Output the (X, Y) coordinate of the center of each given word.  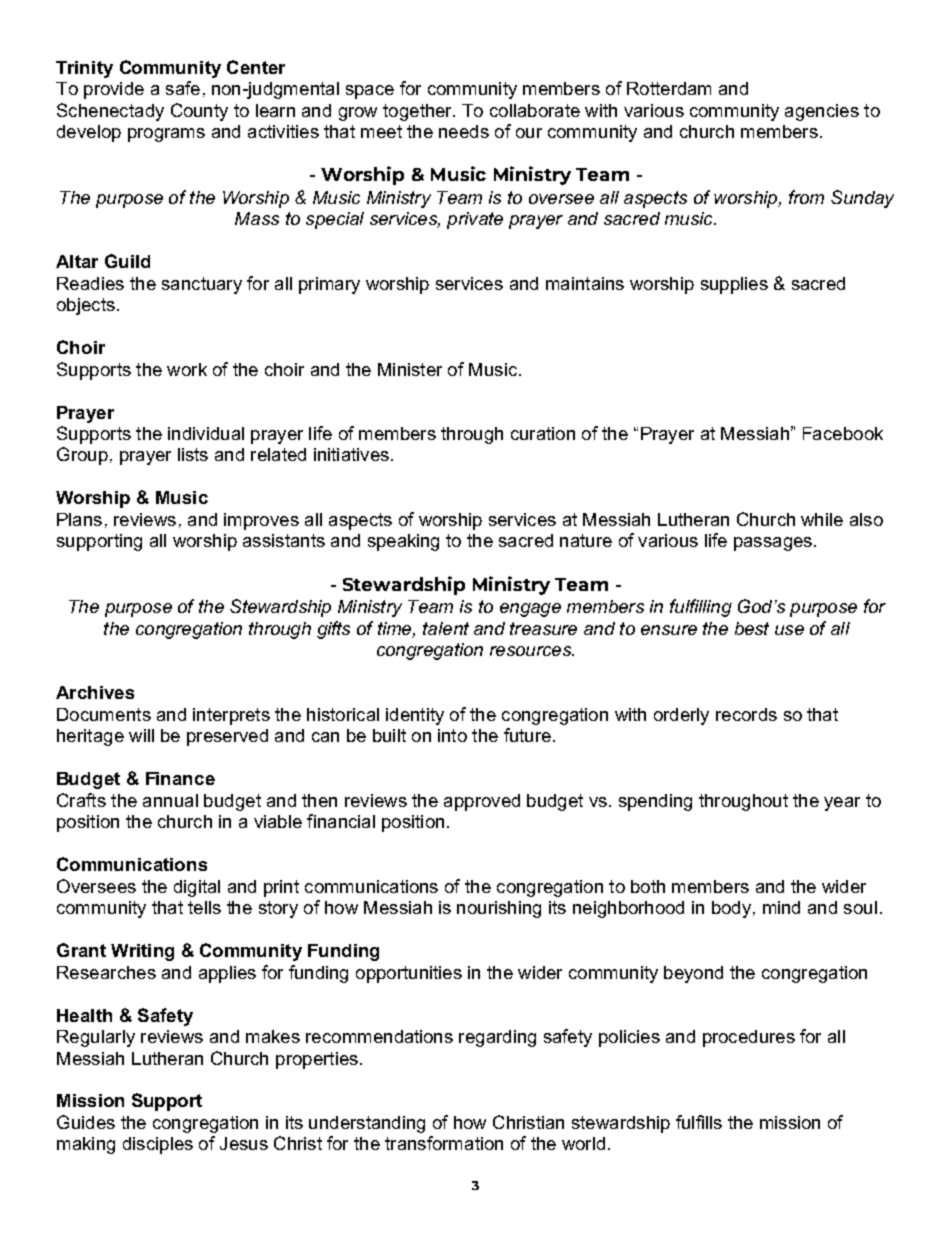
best (752, 628)
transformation (444, 1143)
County (199, 112)
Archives (95, 692)
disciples (158, 1145)
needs (464, 131)
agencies (822, 112)
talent (446, 628)
